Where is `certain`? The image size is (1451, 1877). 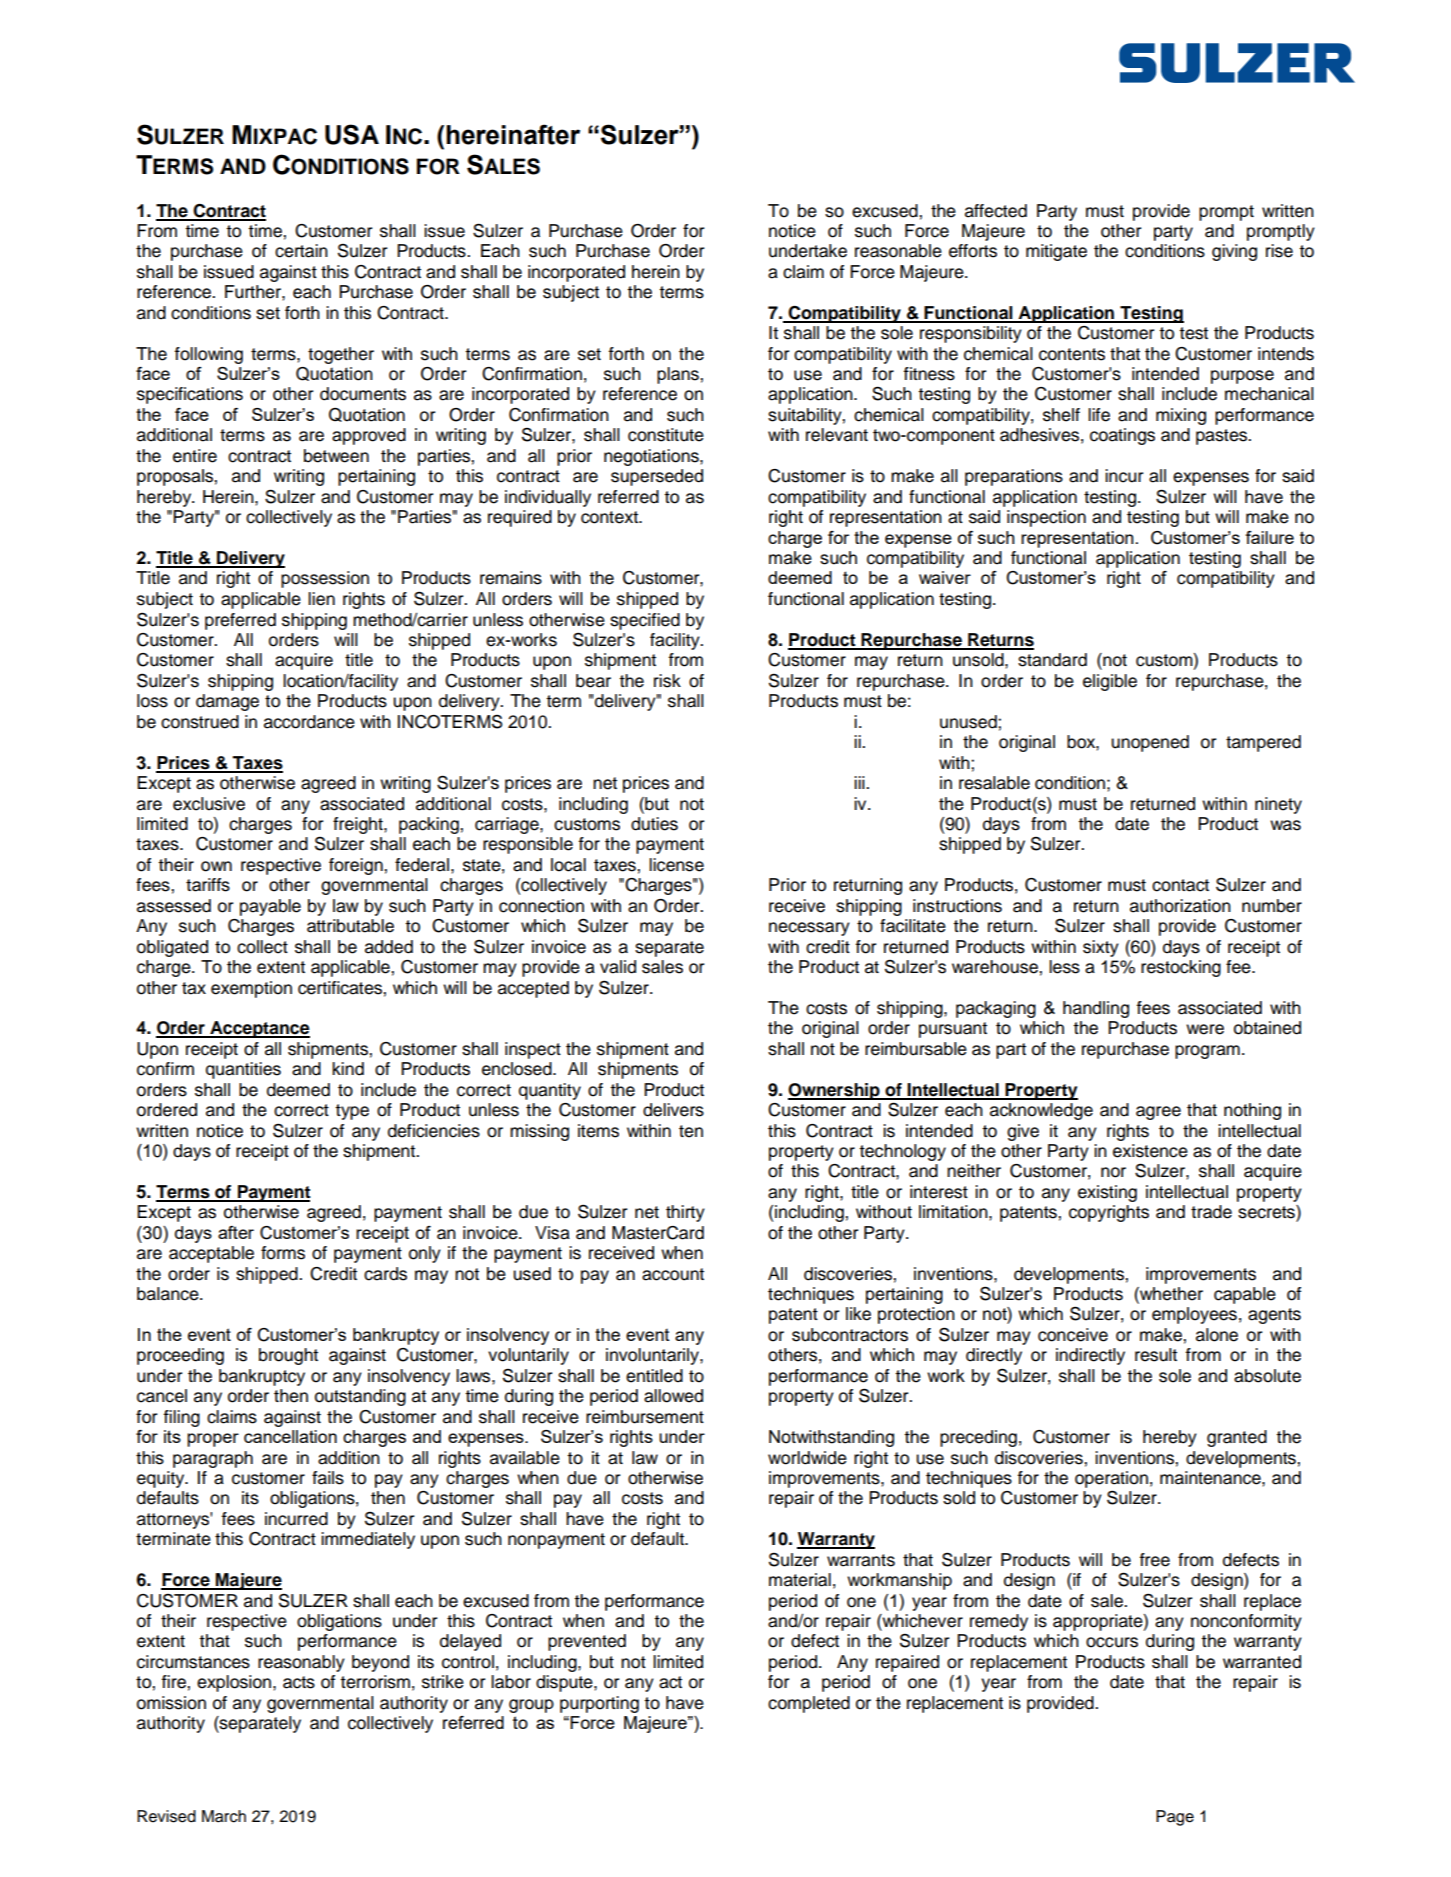 certain is located at coordinates (301, 251).
